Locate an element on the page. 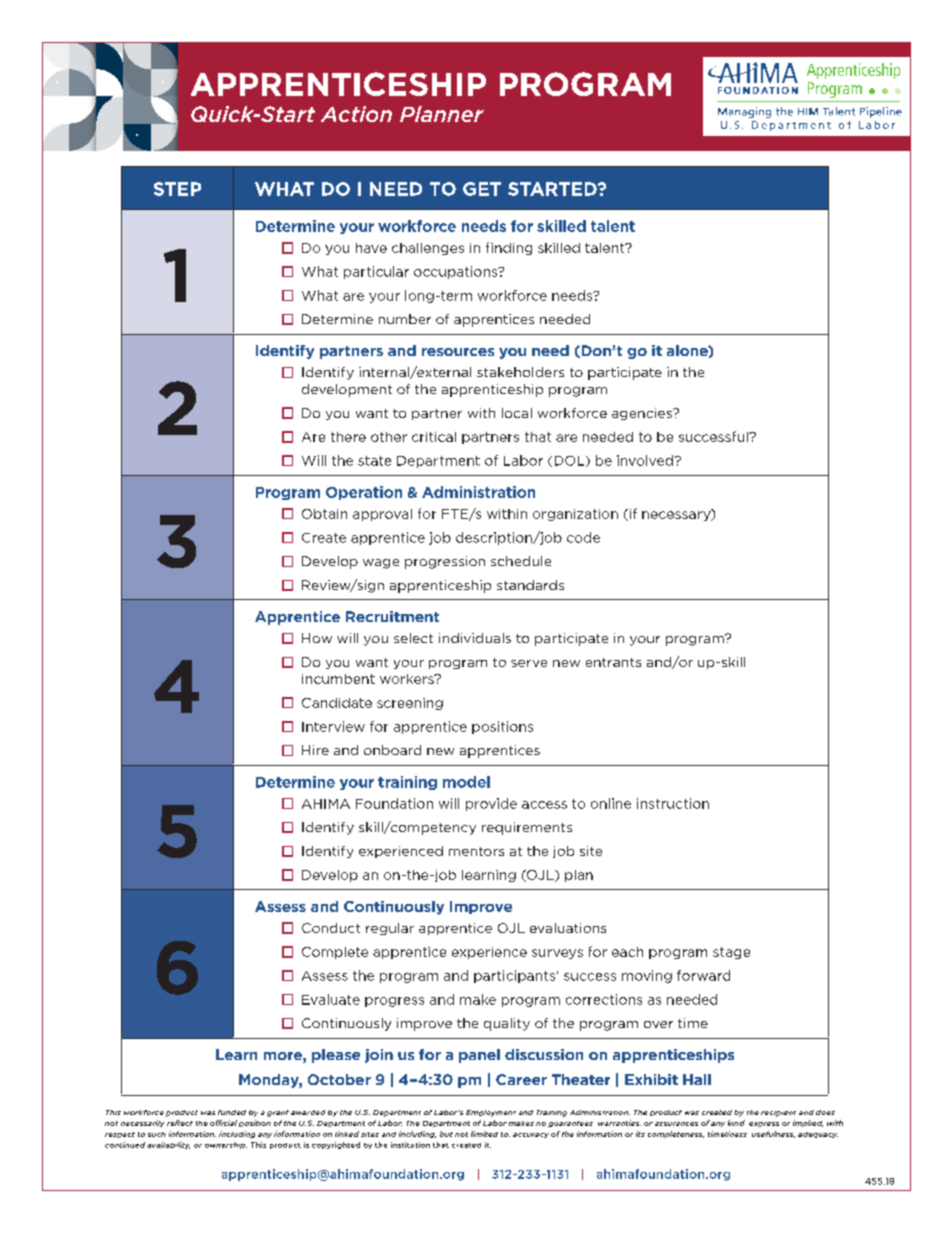 The image size is (952, 1233). STEP is located at coordinates (177, 189).
